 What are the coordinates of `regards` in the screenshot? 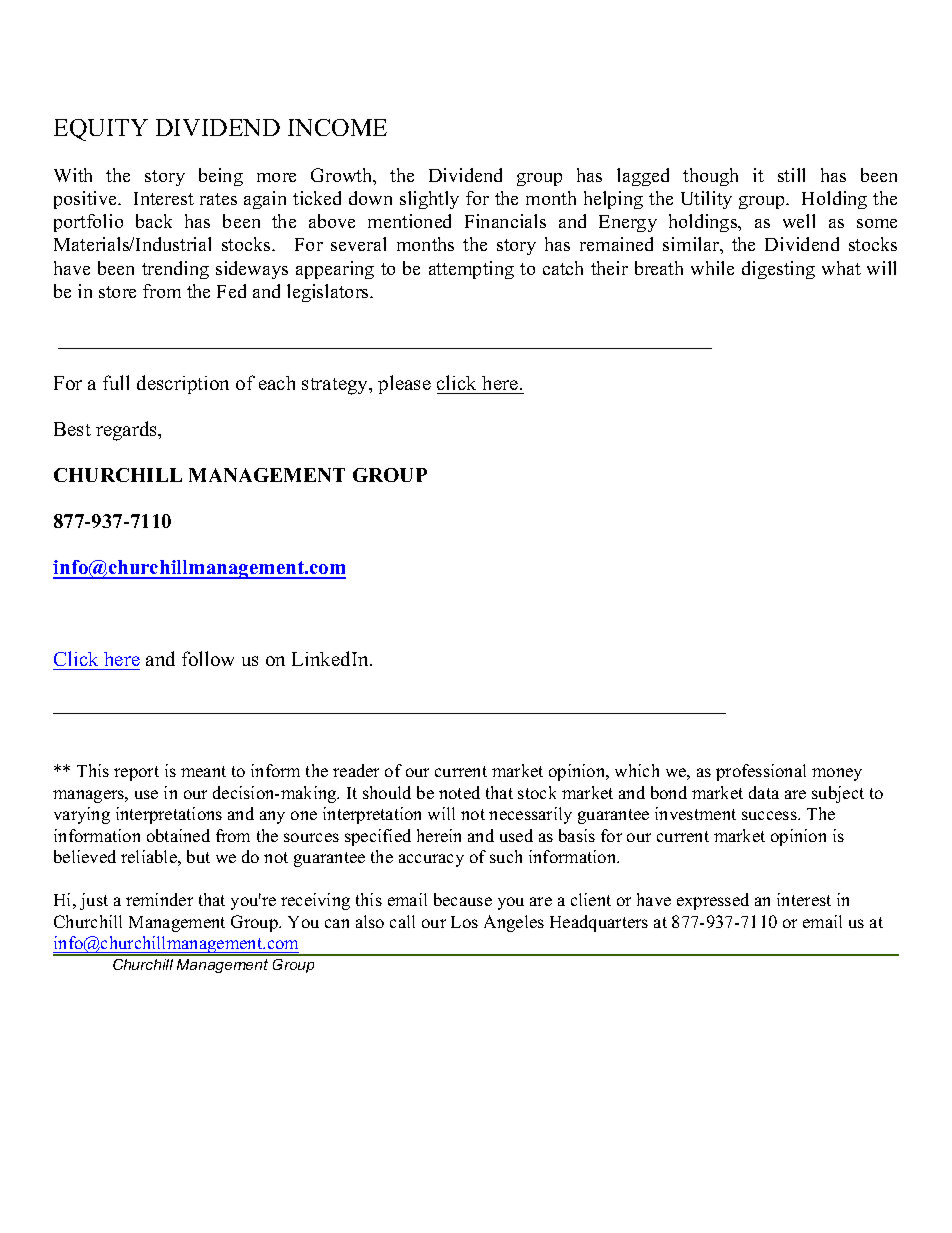 It's located at (128, 431).
